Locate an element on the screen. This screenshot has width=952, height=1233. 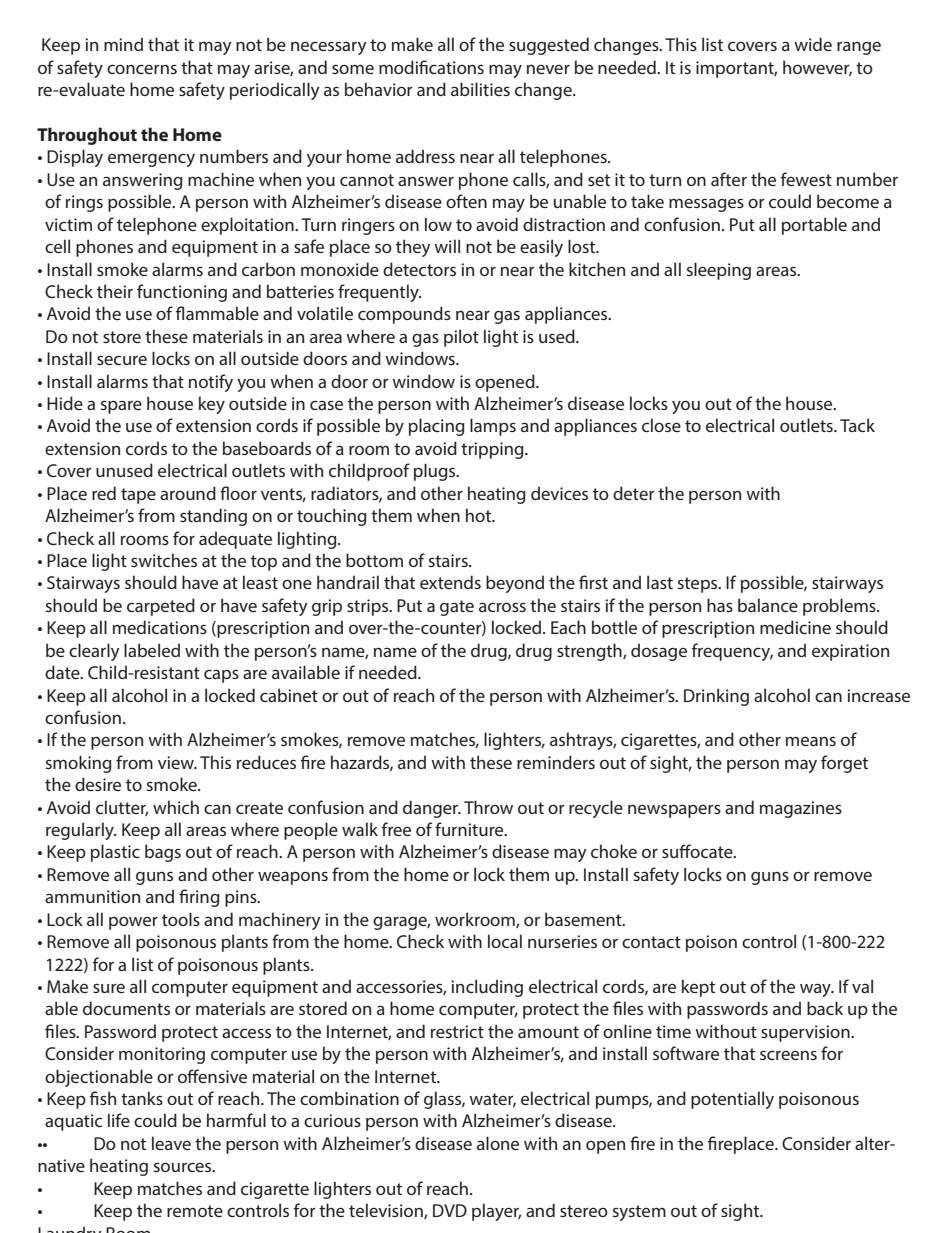
tripping is located at coordinates (493, 450).
